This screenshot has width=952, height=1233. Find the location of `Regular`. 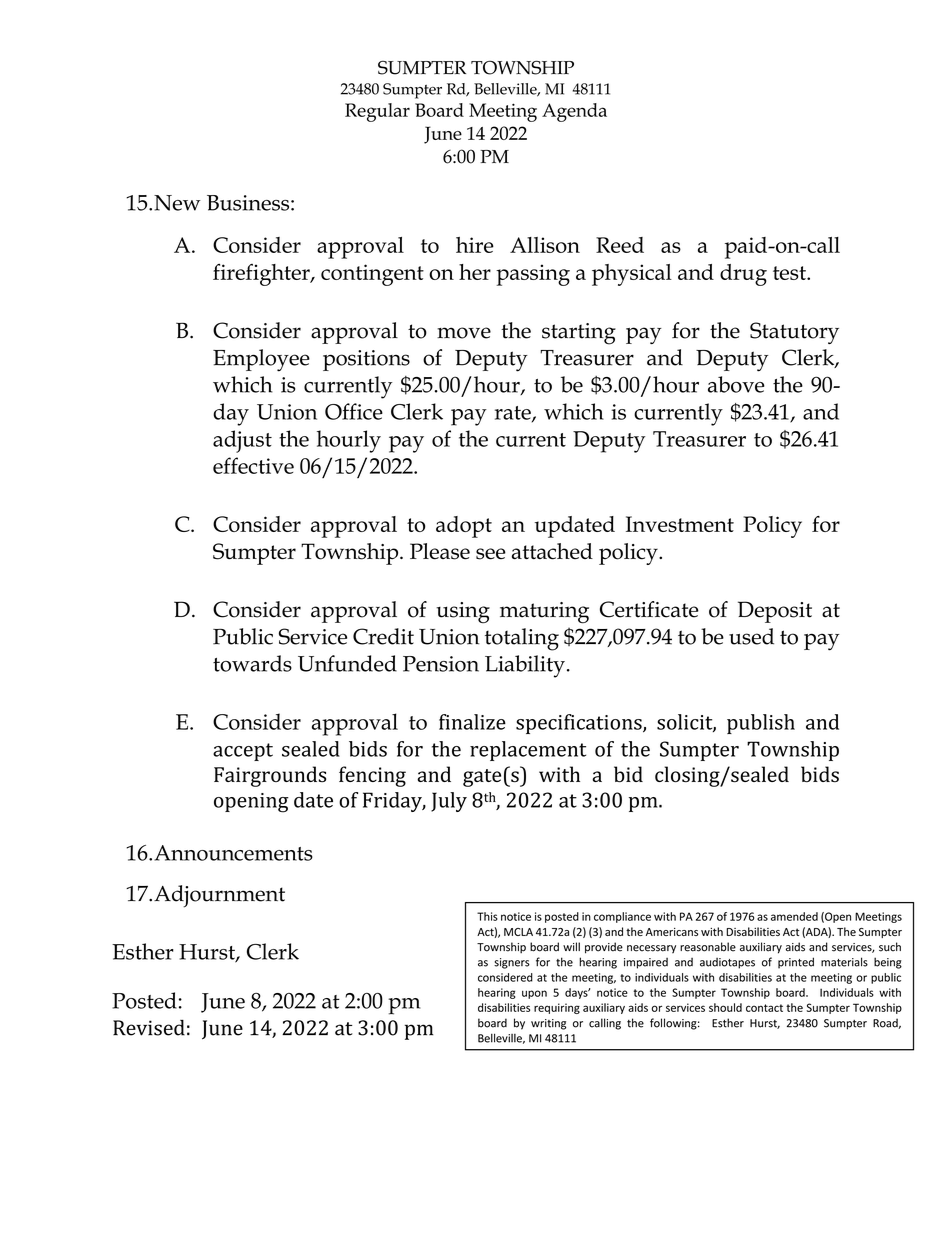

Regular is located at coordinates (377, 112).
